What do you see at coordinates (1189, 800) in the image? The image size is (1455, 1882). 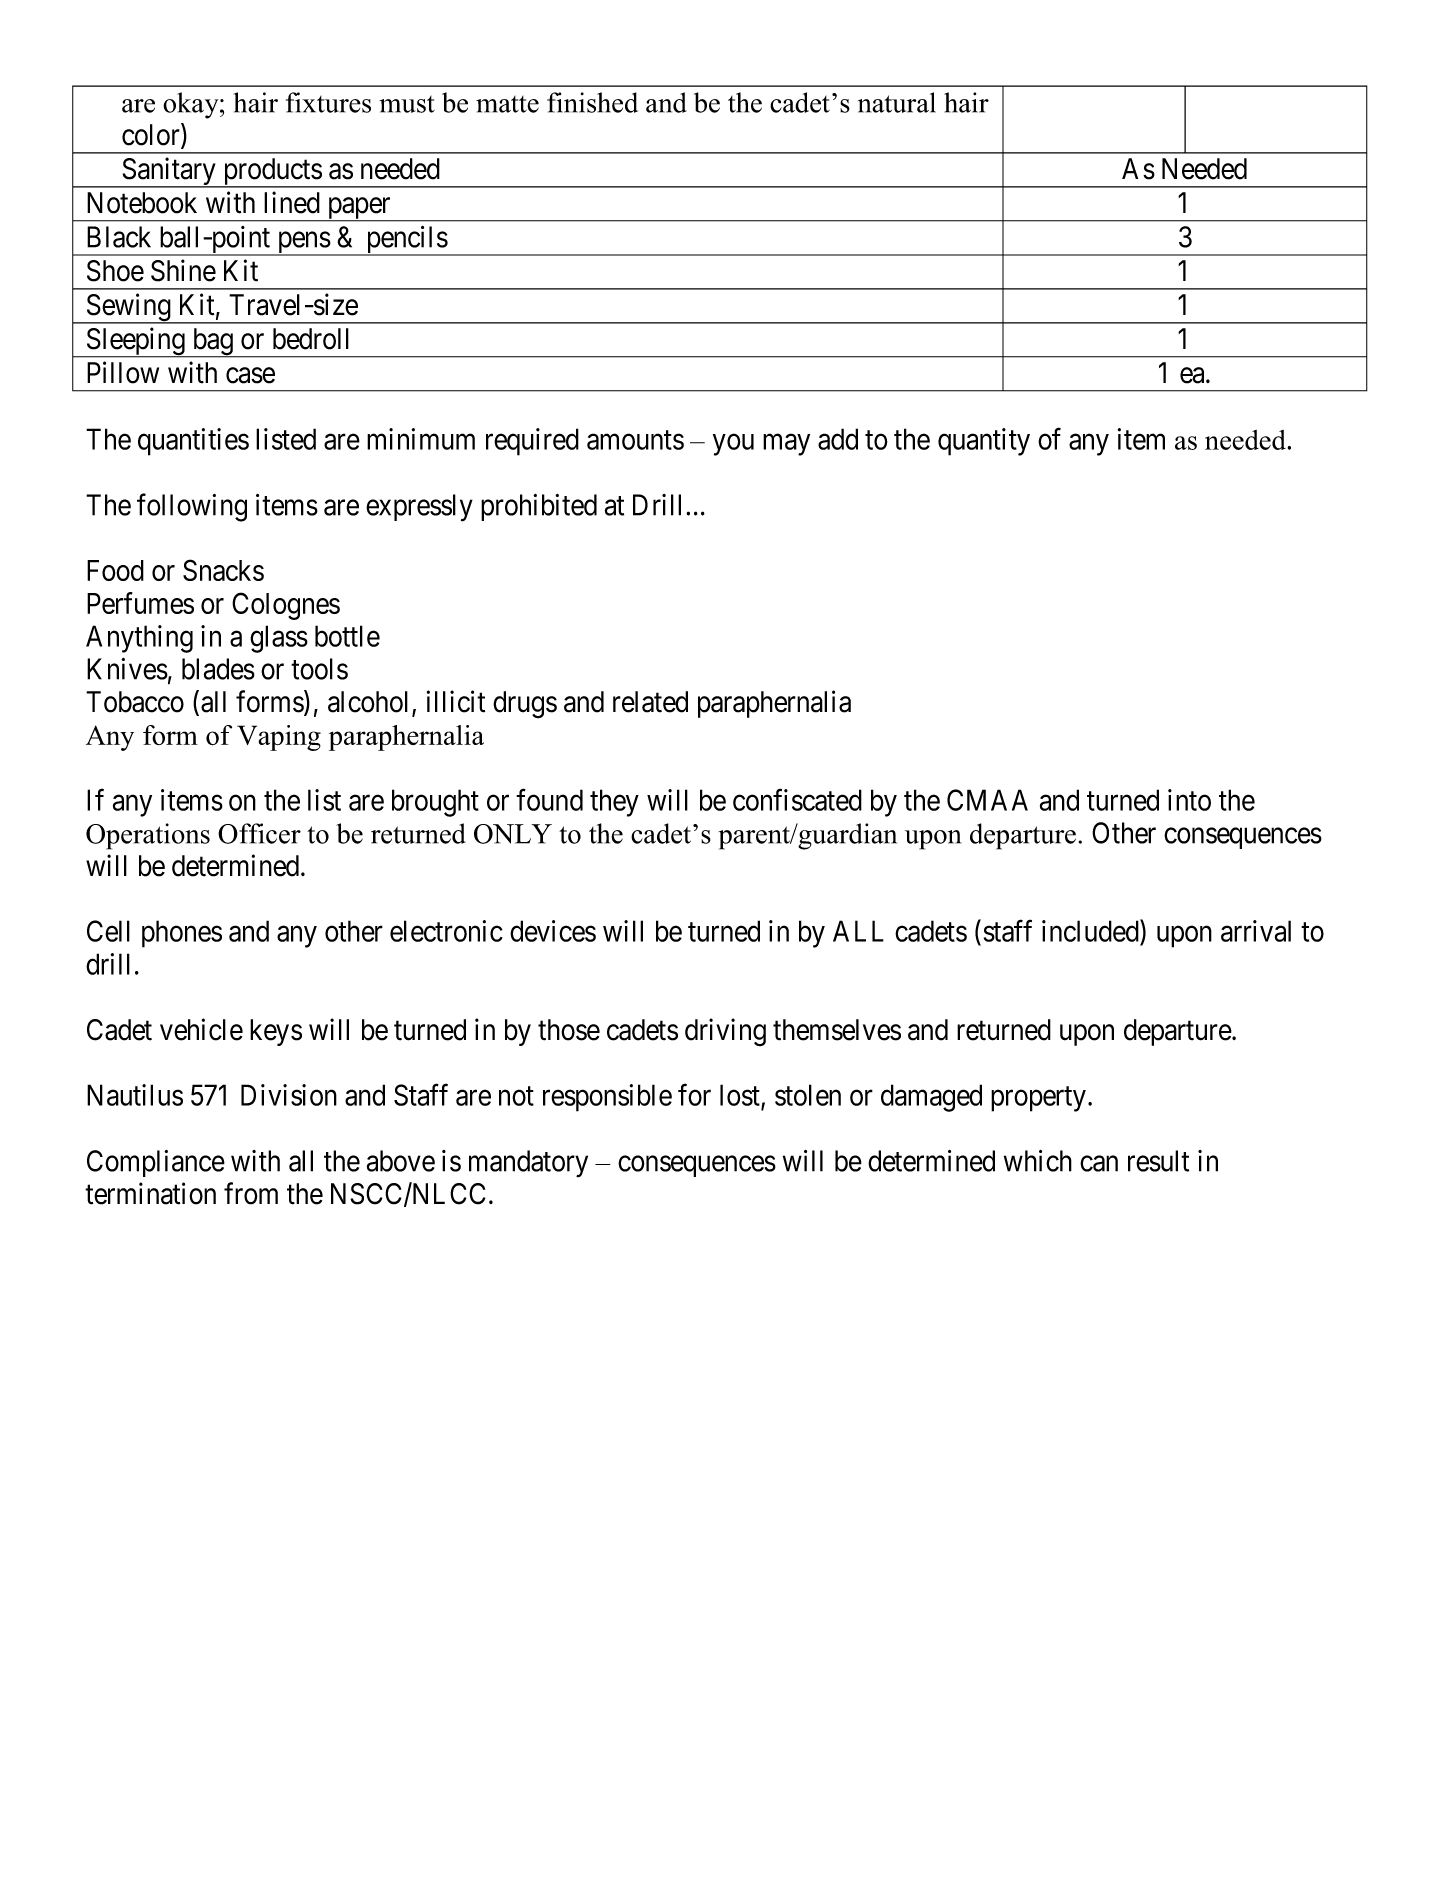 I see `into` at bounding box center [1189, 800].
